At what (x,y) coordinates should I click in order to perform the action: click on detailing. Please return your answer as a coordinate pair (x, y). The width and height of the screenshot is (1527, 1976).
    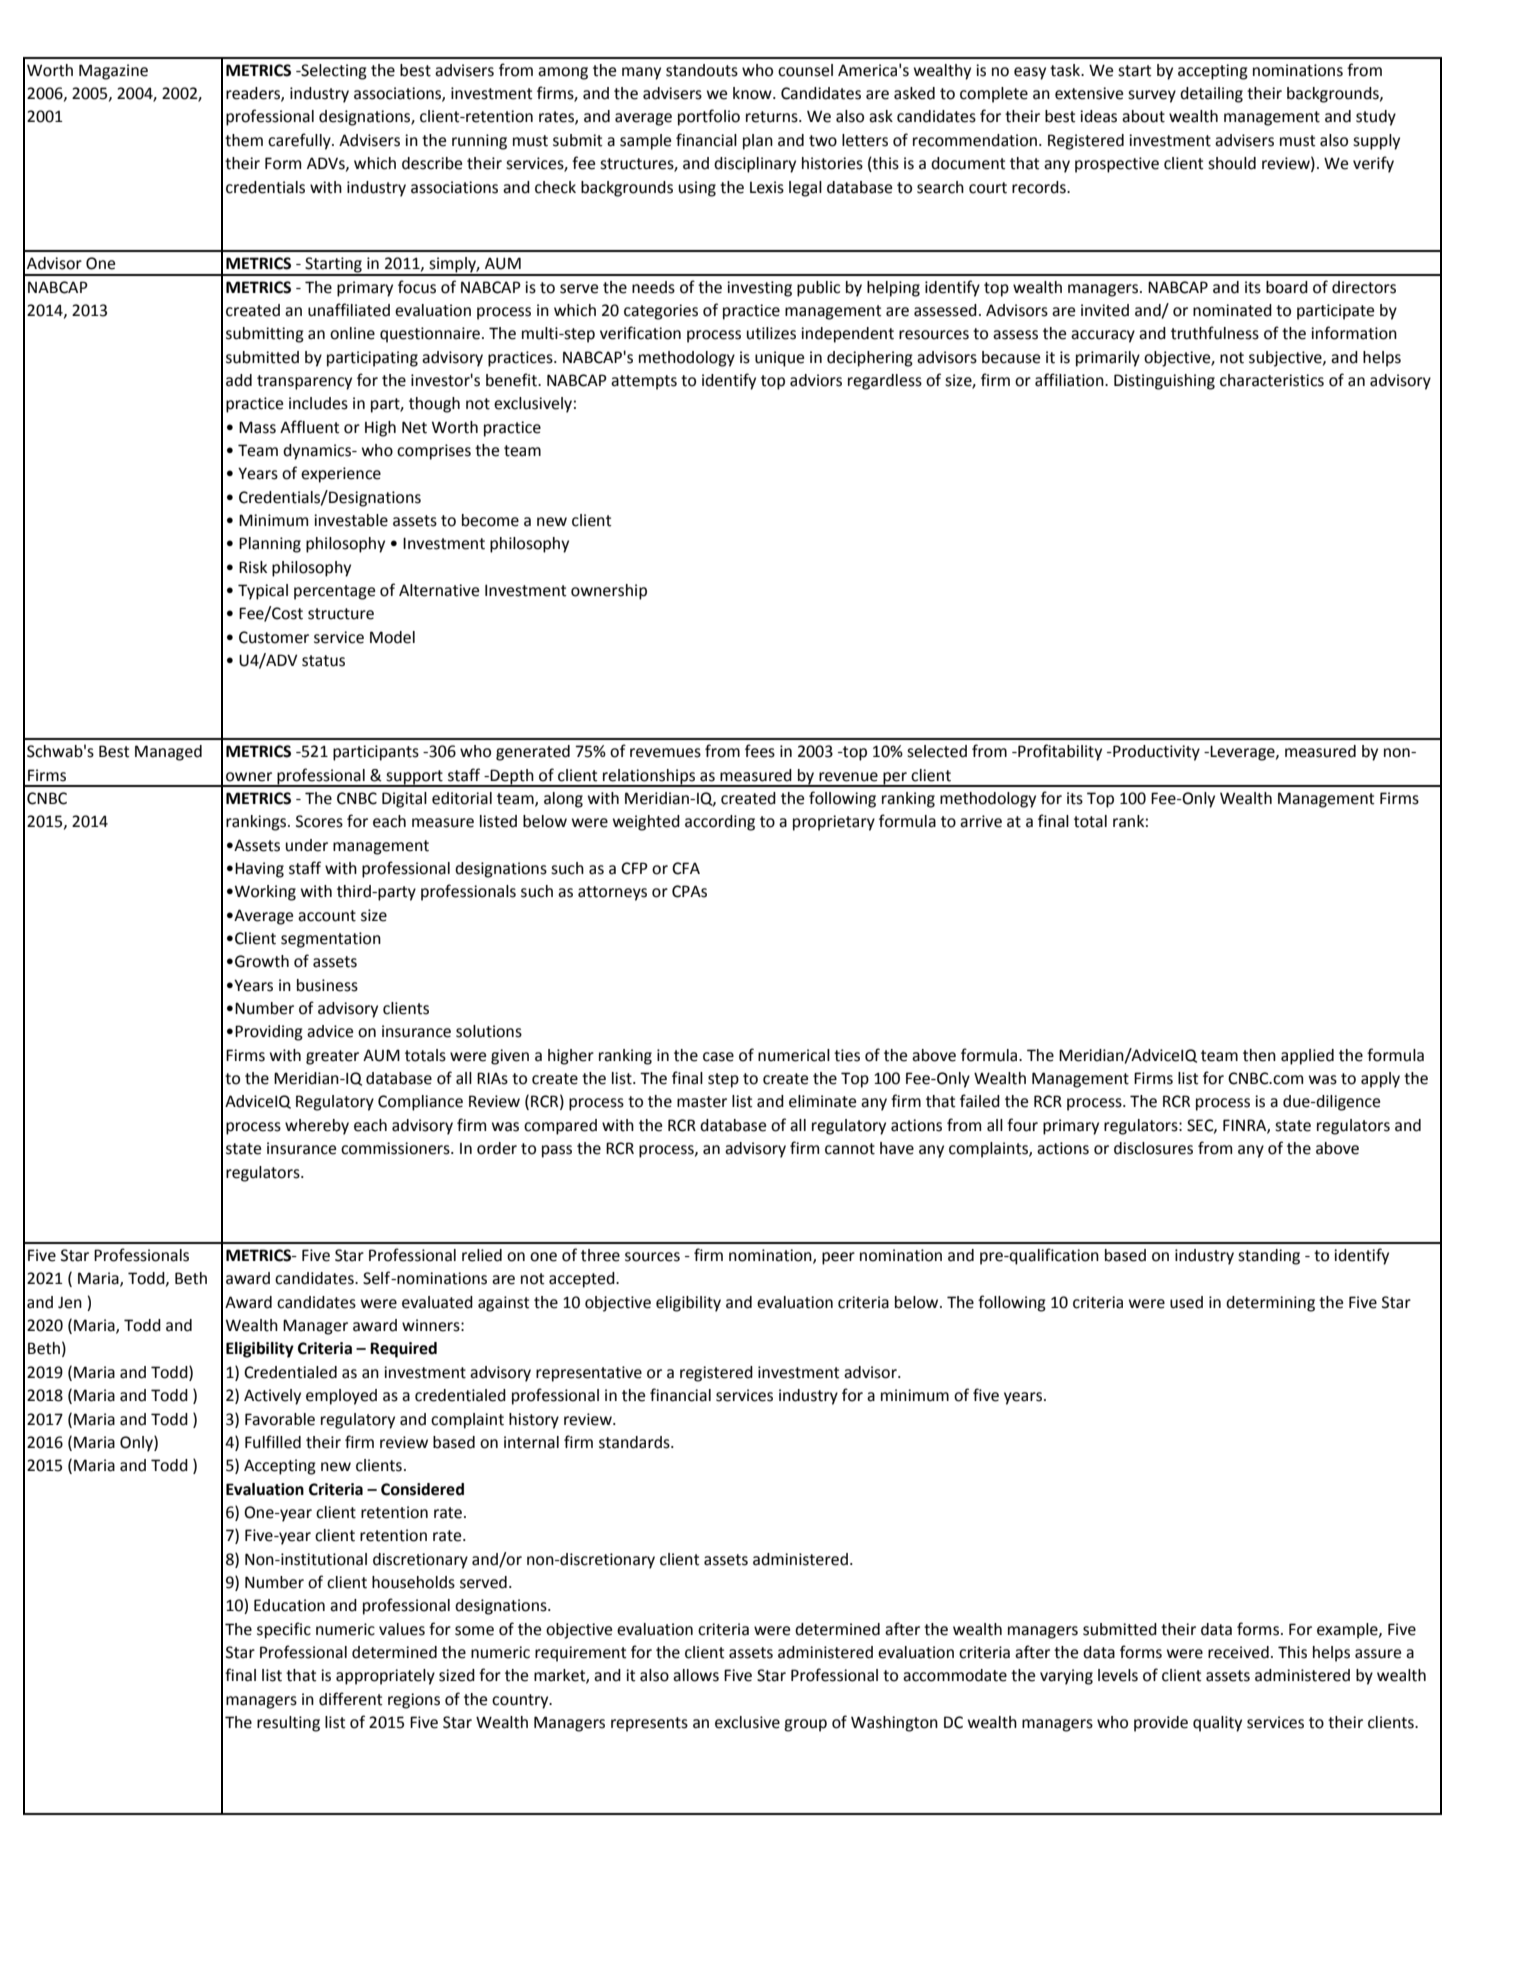
    Looking at the image, I should click on (1211, 95).
